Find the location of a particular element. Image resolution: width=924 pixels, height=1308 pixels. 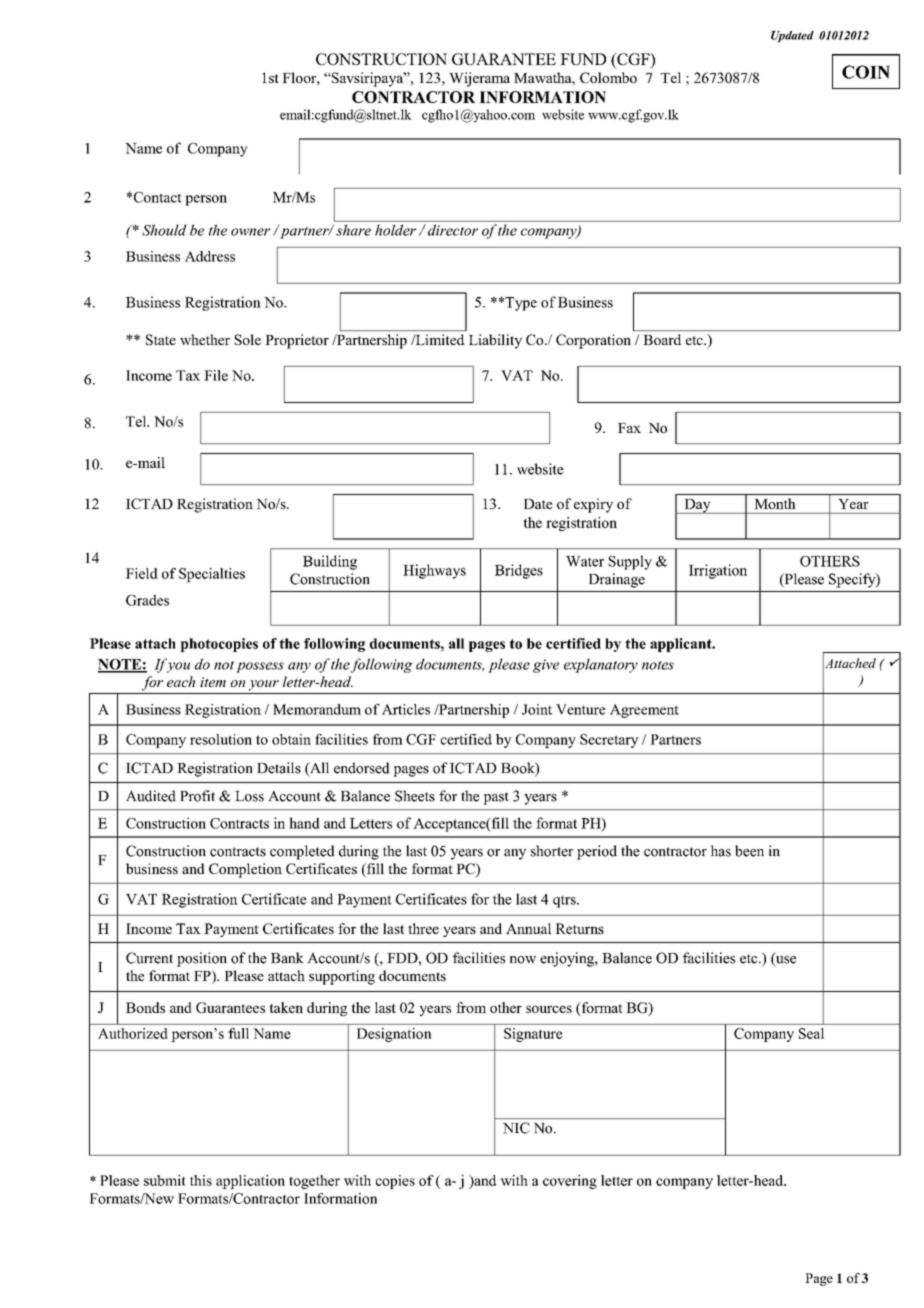

File is located at coordinates (216, 375).
